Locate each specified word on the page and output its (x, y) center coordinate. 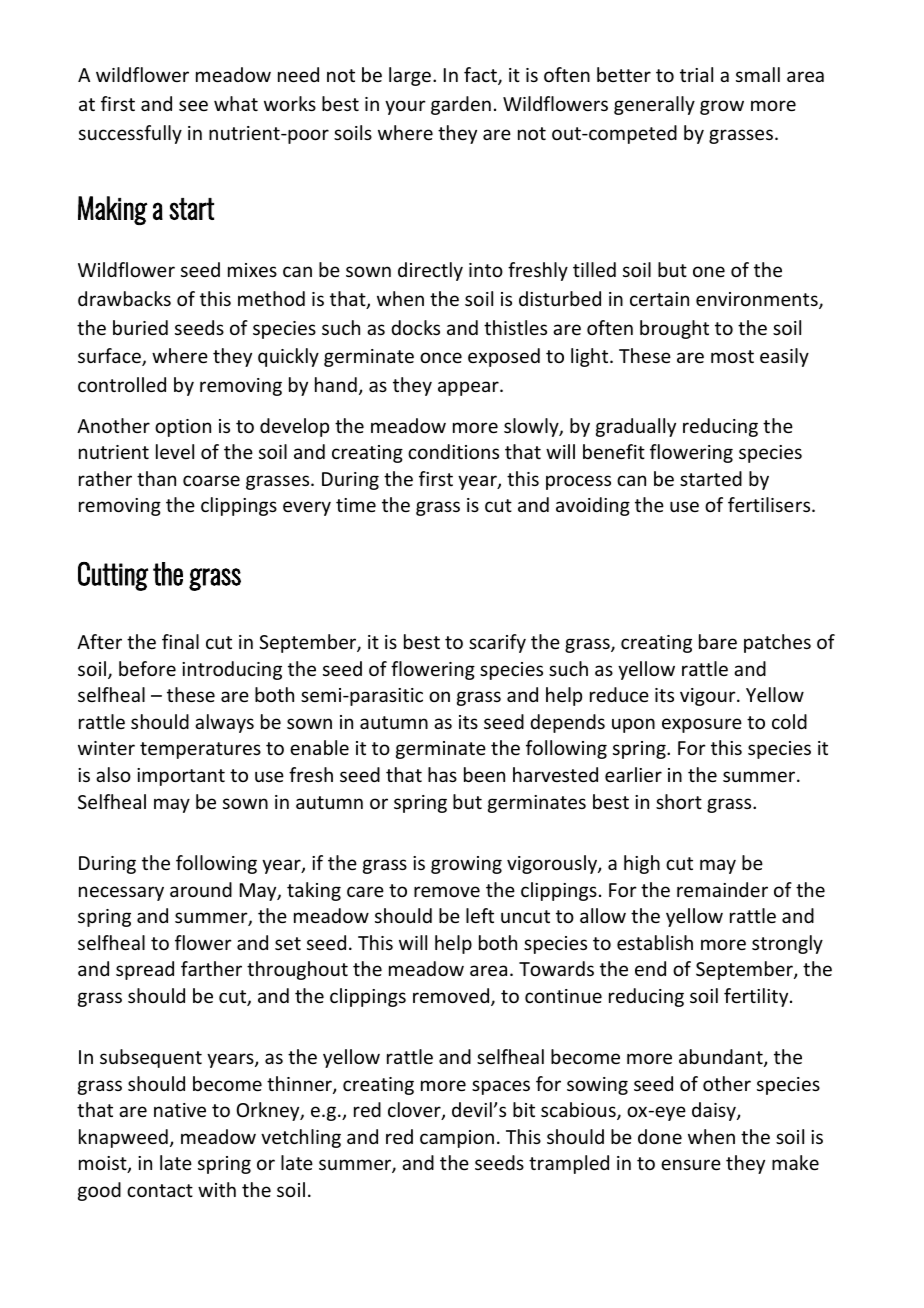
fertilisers (770, 504)
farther (211, 968)
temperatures (200, 750)
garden (461, 105)
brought (674, 329)
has (442, 774)
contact (160, 1190)
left (480, 915)
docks (415, 327)
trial (696, 74)
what (236, 103)
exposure (702, 725)
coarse (211, 480)
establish (655, 942)
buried (140, 327)
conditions (453, 451)
